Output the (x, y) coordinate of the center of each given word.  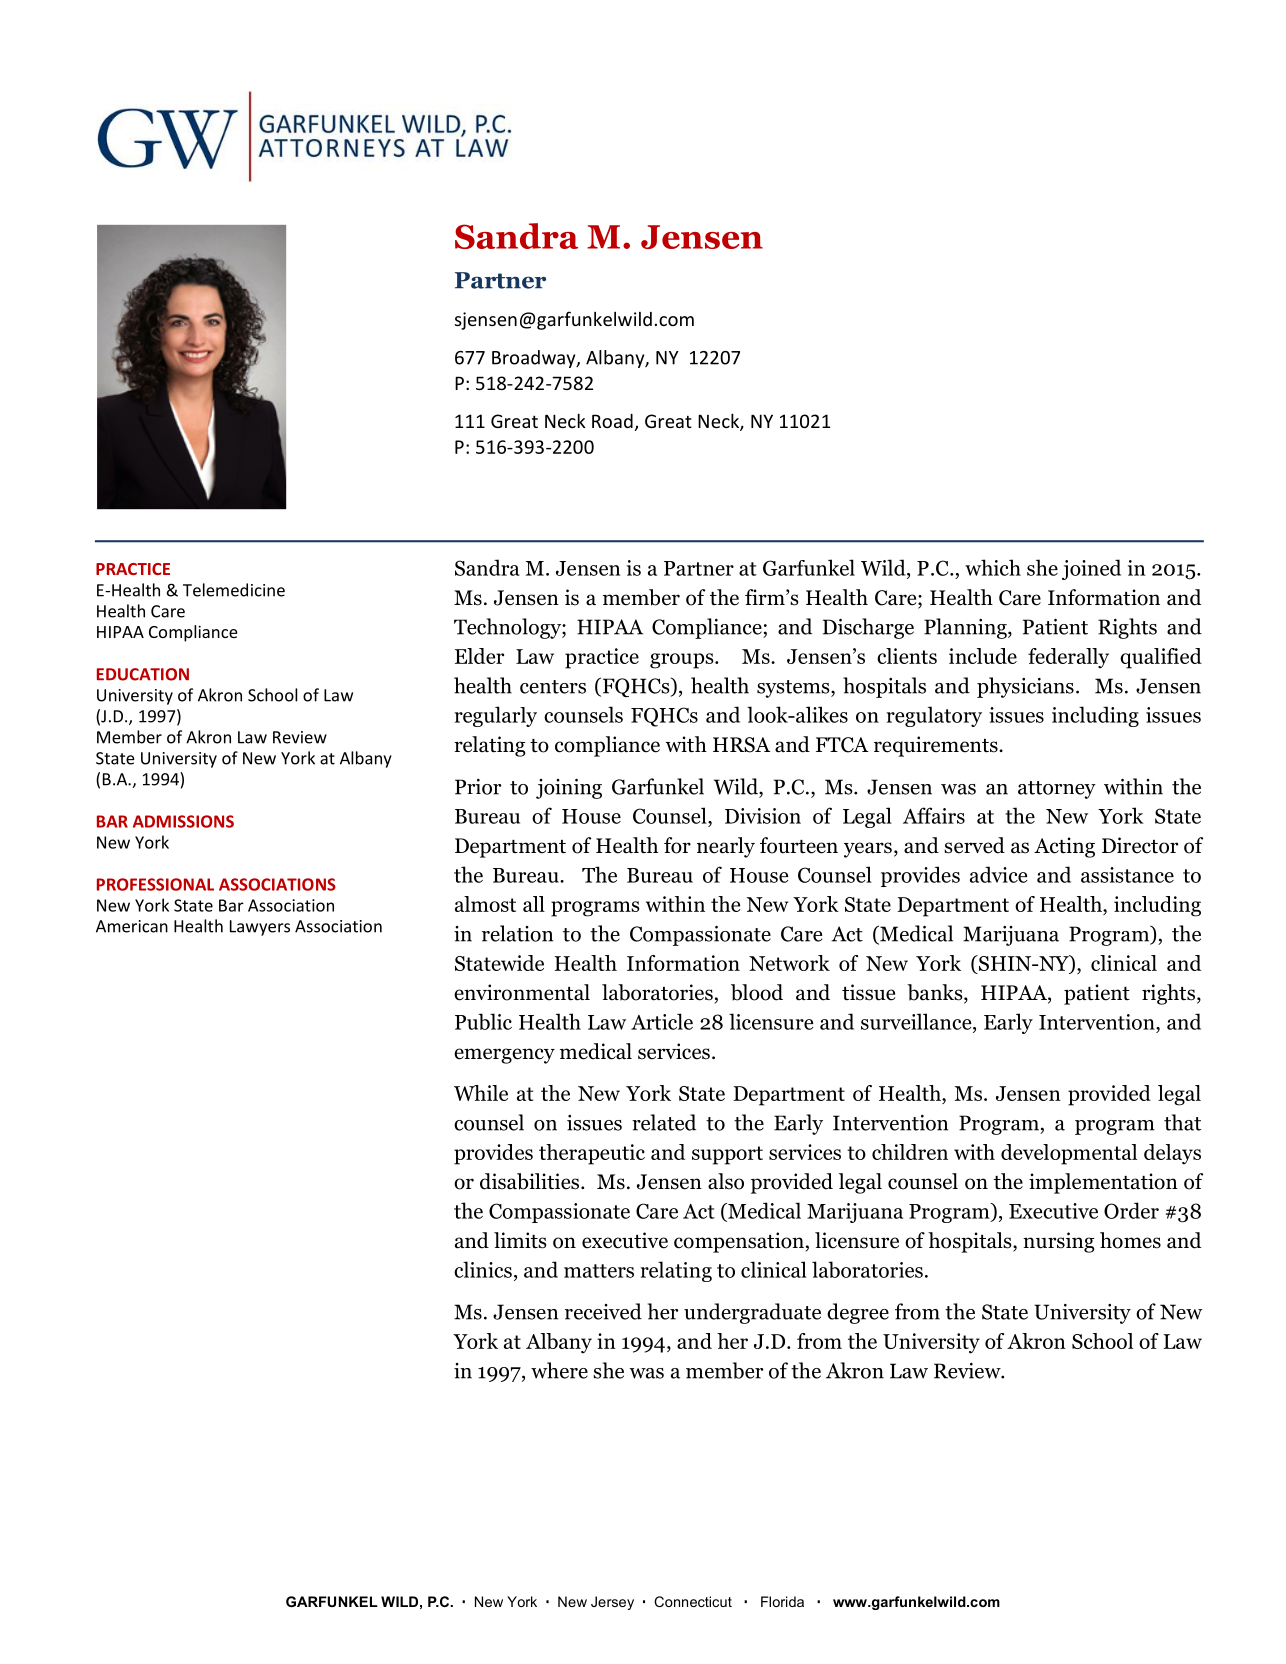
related (664, 1122)
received (603, 1311)
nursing (1058, 1242)
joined (1091, 569)
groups (683, 661)
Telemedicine (234, 590)
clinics (483, 1269)
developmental (1069, 1154)
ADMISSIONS (183, 821)
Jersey (612, 1603)
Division (763, 816)
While (481, 1093)
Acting (1064, 847)
